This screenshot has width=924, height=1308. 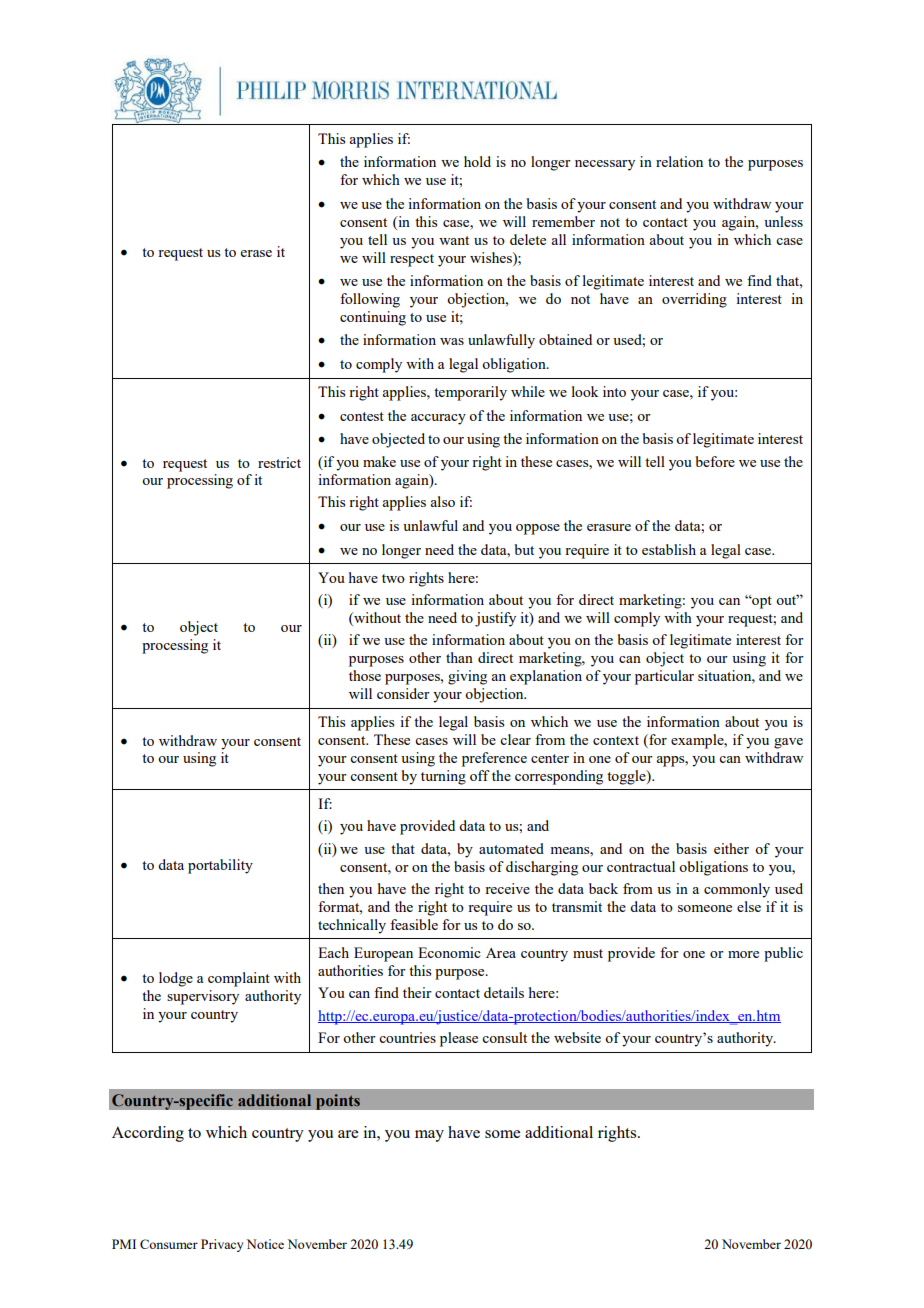 I want to click on relation, so click(x=679, y=161).
